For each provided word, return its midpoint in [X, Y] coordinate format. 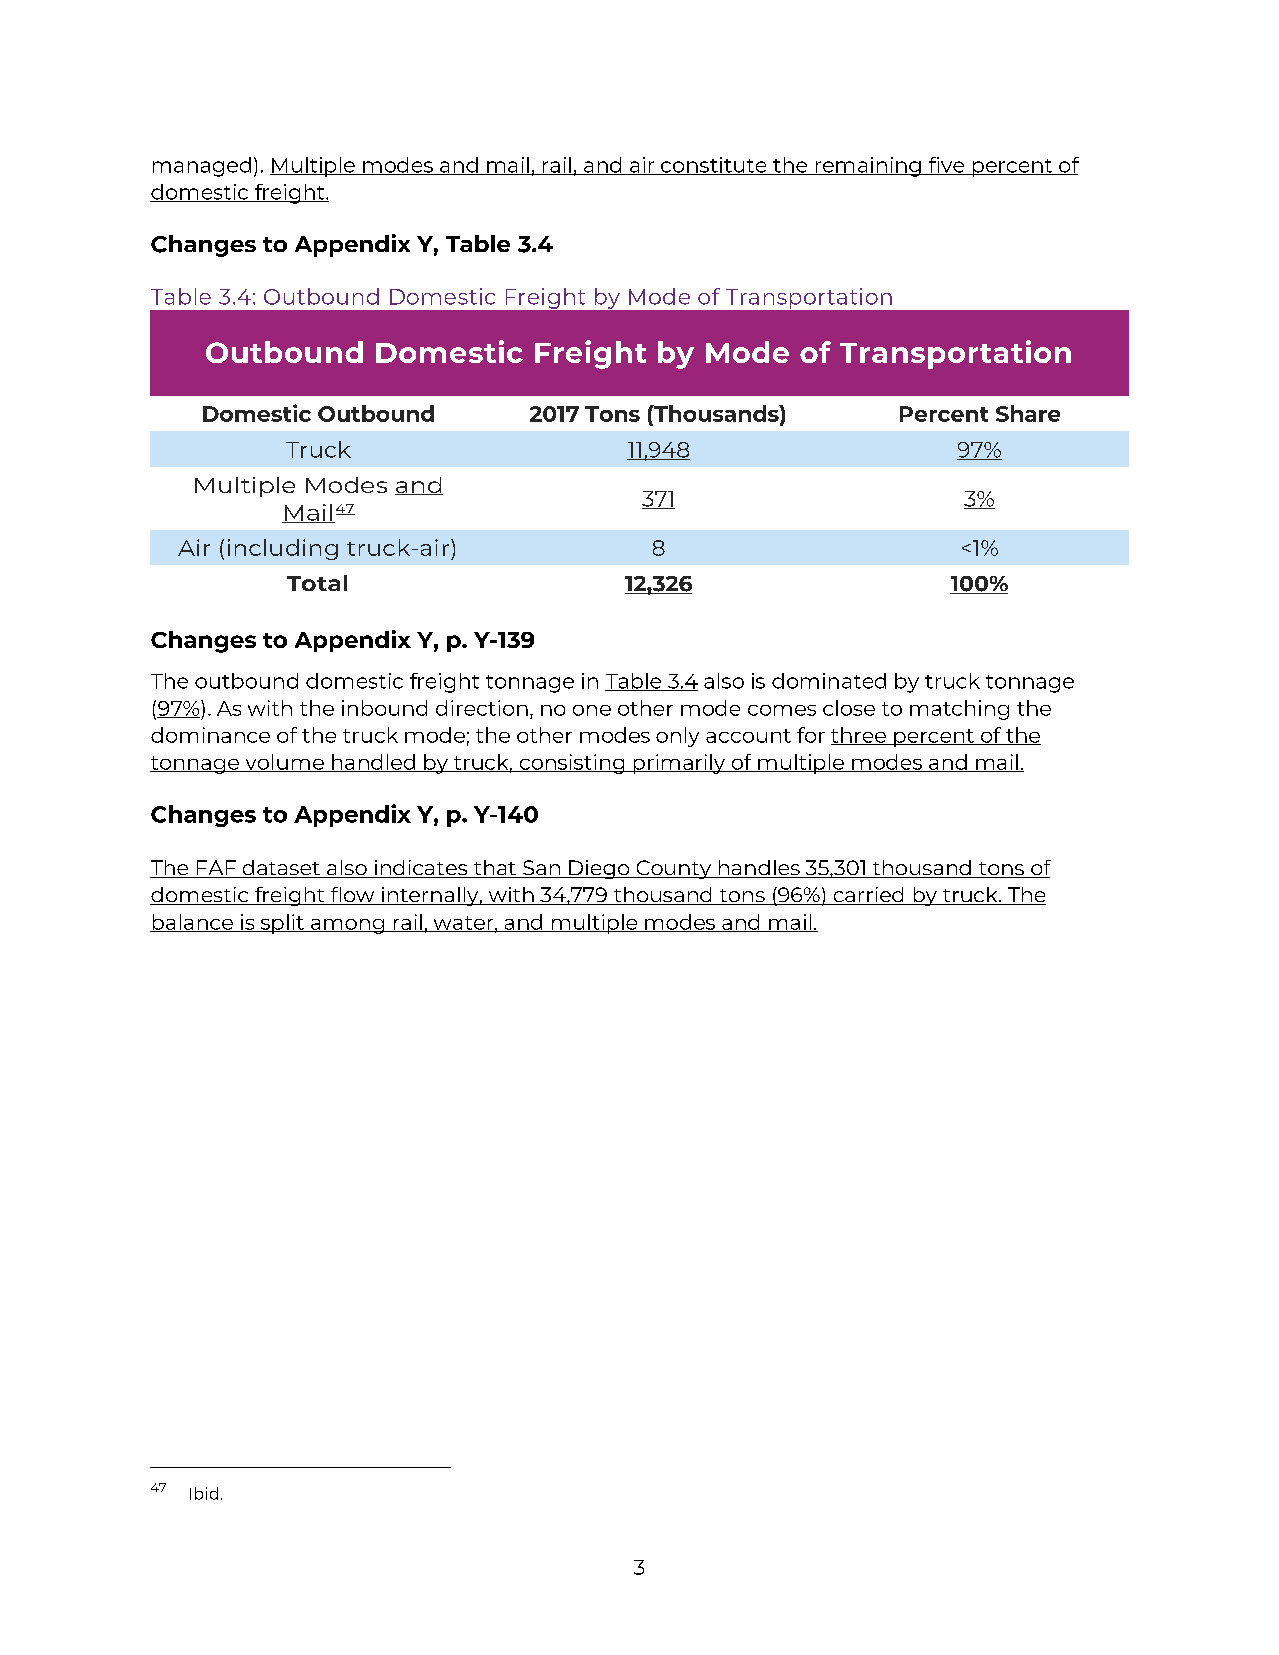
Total [317, 583]
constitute [714, 166]
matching [959, 710]
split [282, 924]
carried [868, 896]
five [946, 166]
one [592, 710]
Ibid [204, 1493]
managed [202, 167]
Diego [599, 869]
